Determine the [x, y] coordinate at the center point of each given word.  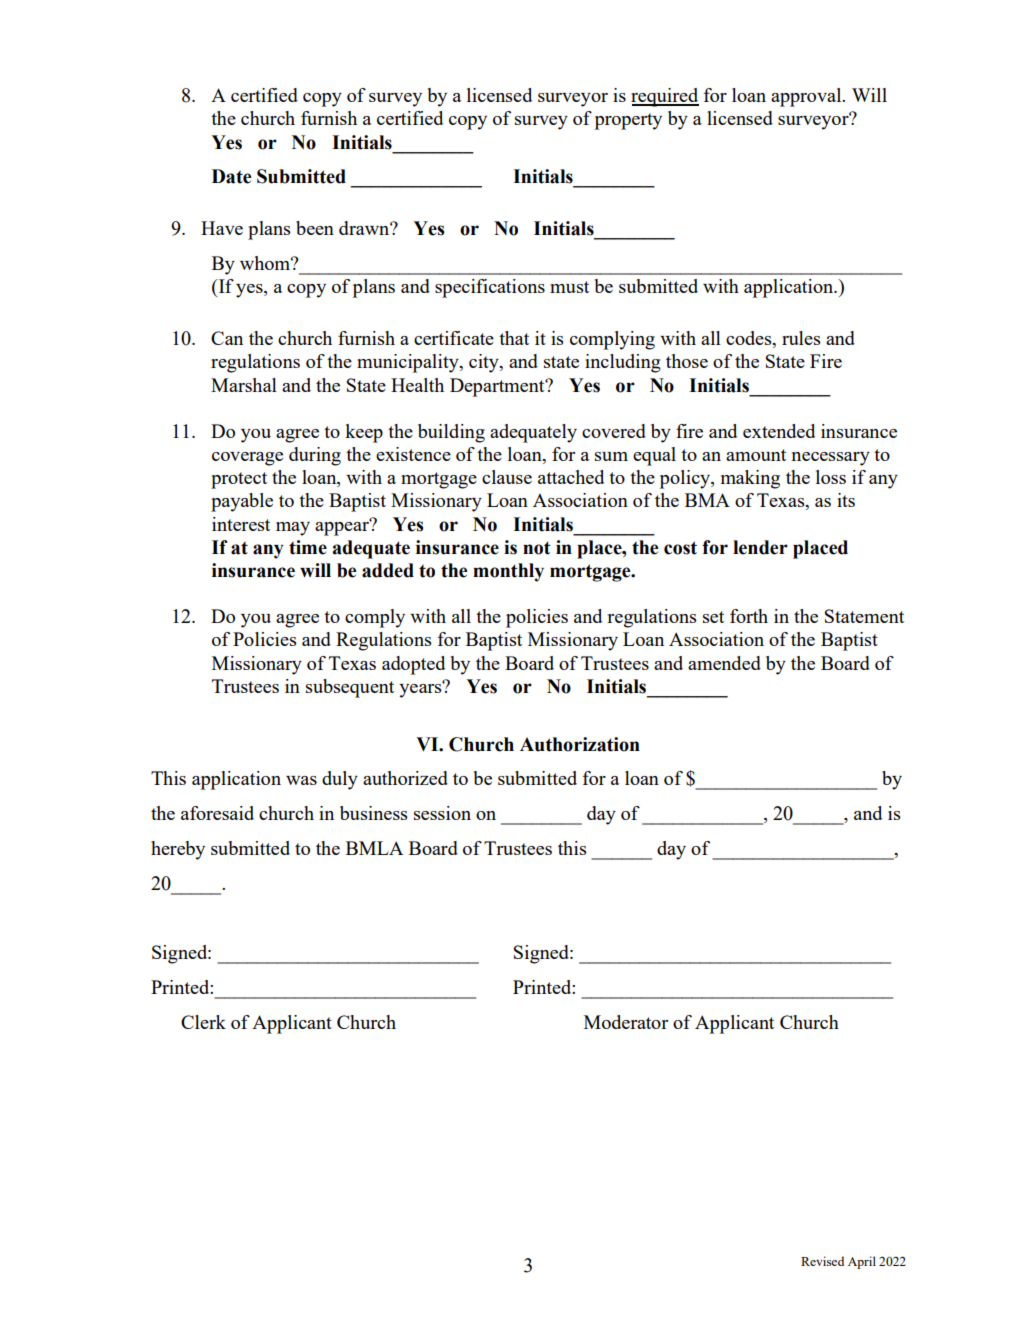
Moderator [626, 1022]
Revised [822, 1261]
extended [779, 431]
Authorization [580, 744]
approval [807, 97]
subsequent [350, 688]
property [628, 121]
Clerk [203, 1022]
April [862, 1262]
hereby [178, 850]
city [485, 363]
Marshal [244, 385]
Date [231, 176]
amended [724, 663]
